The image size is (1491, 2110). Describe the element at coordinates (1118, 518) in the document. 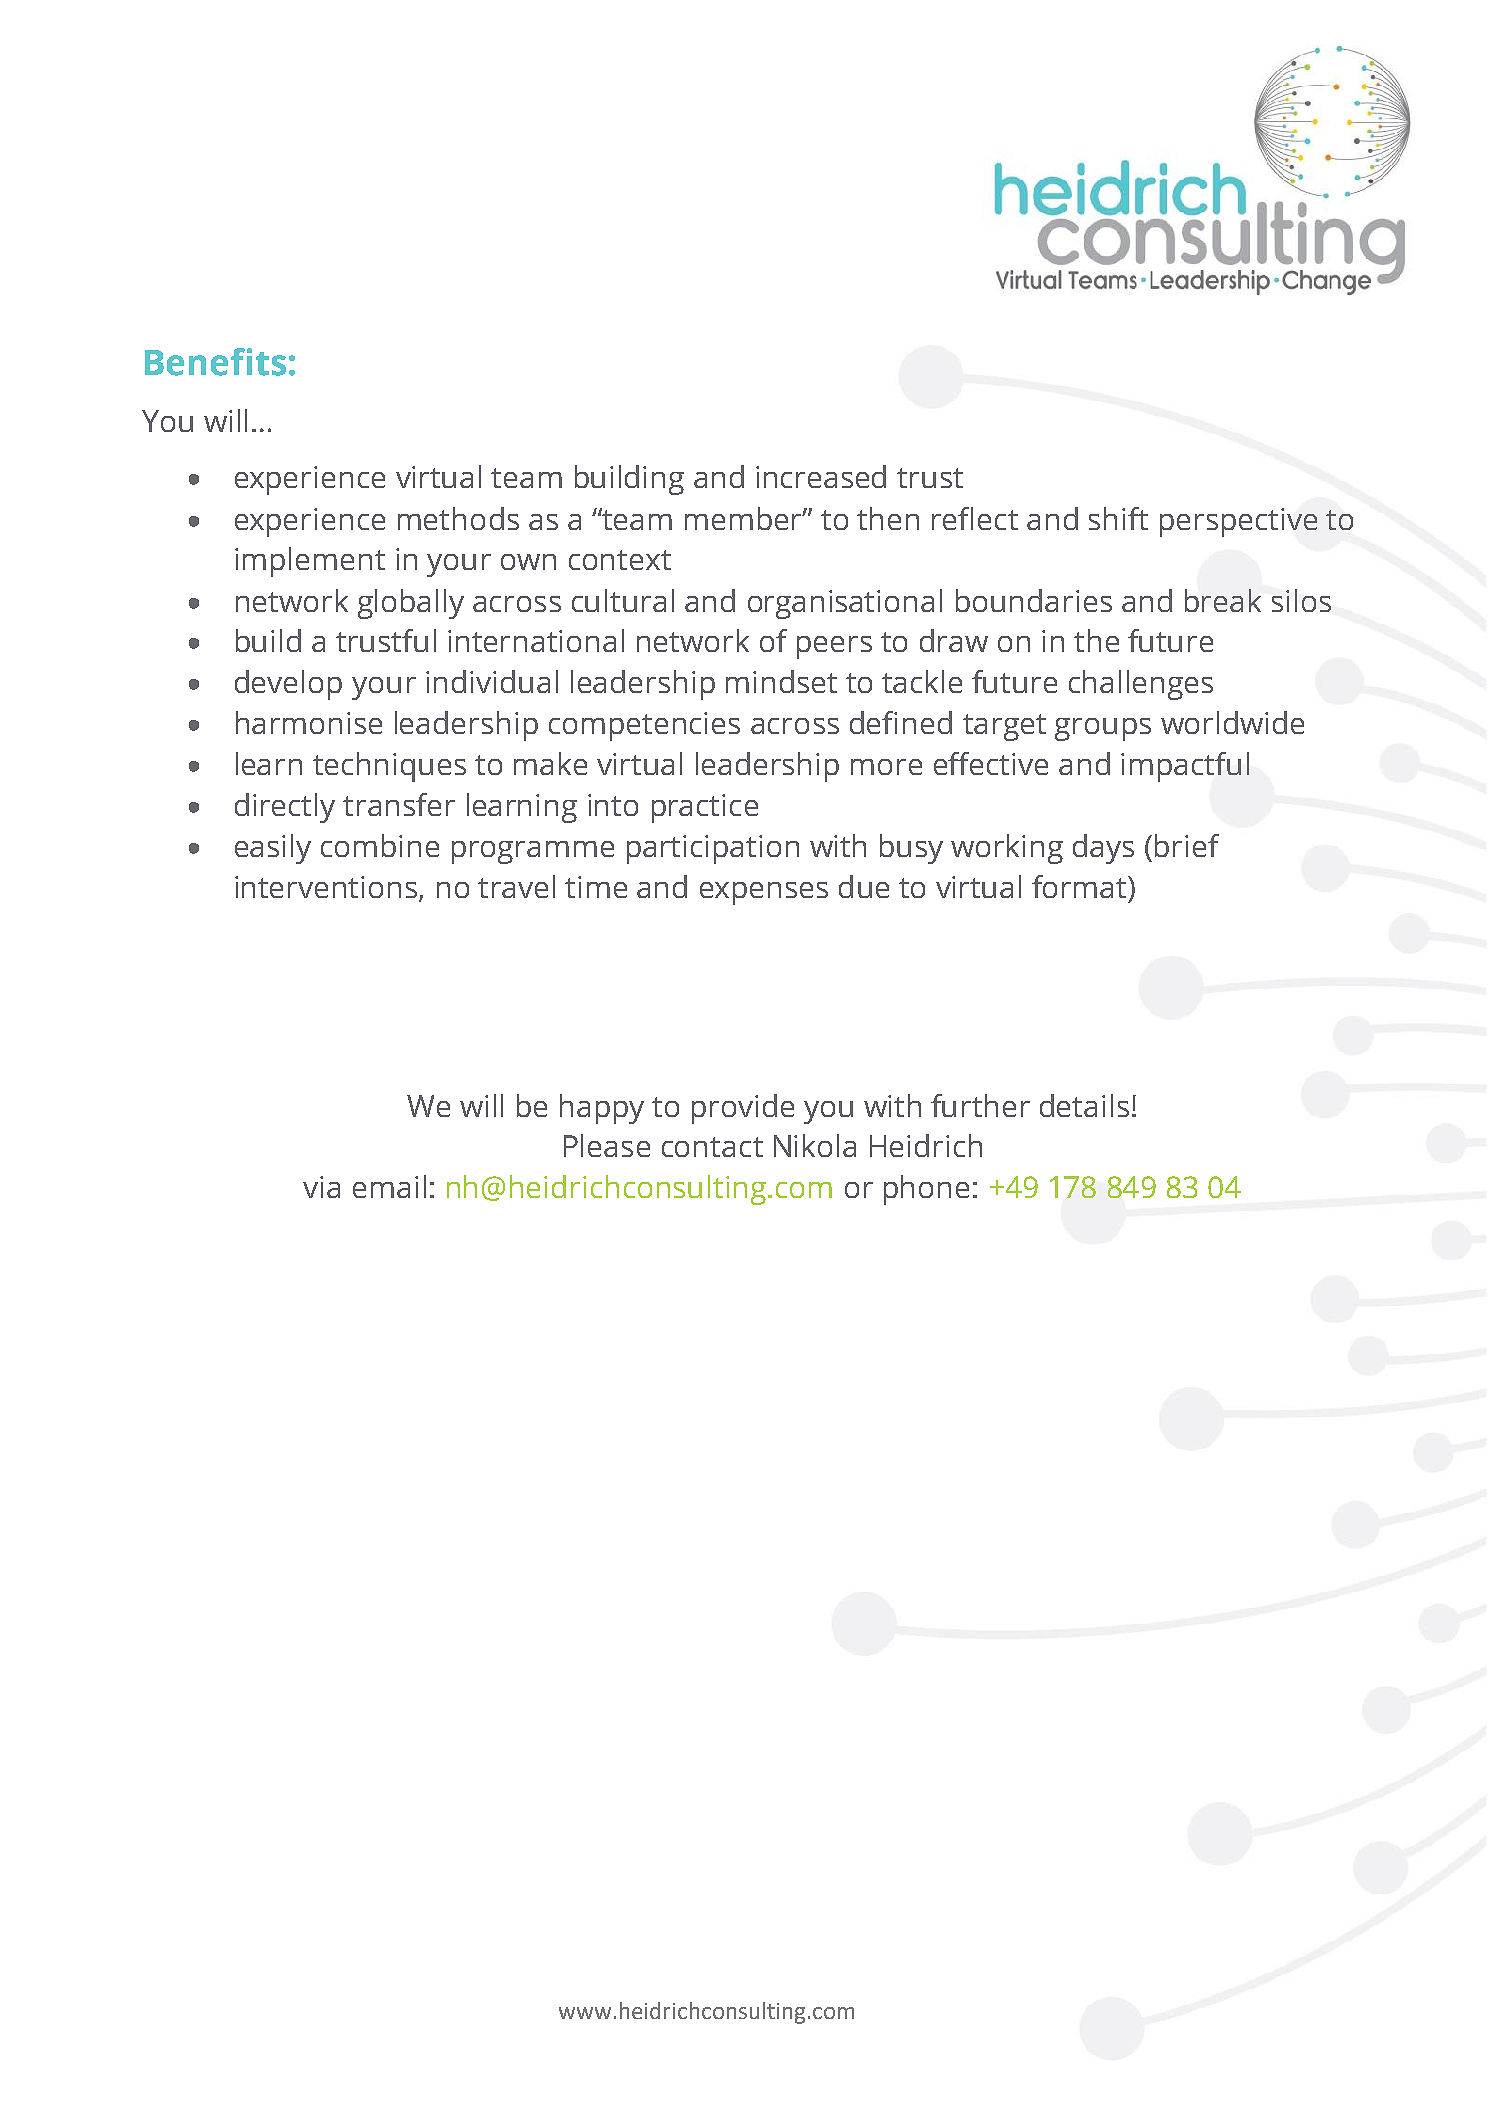

I see `shift` at that location.
